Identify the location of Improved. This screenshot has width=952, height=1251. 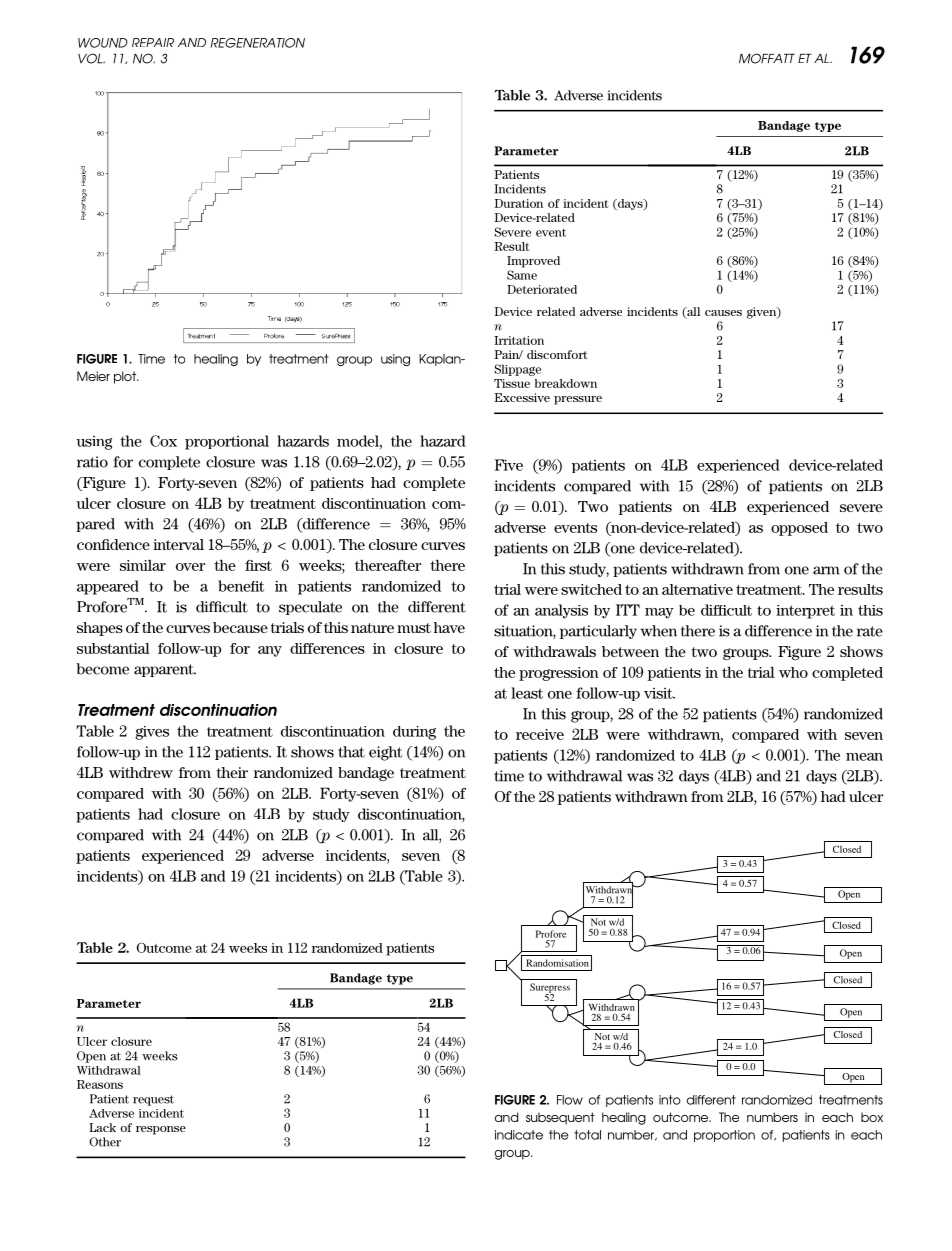
(533, 262).
